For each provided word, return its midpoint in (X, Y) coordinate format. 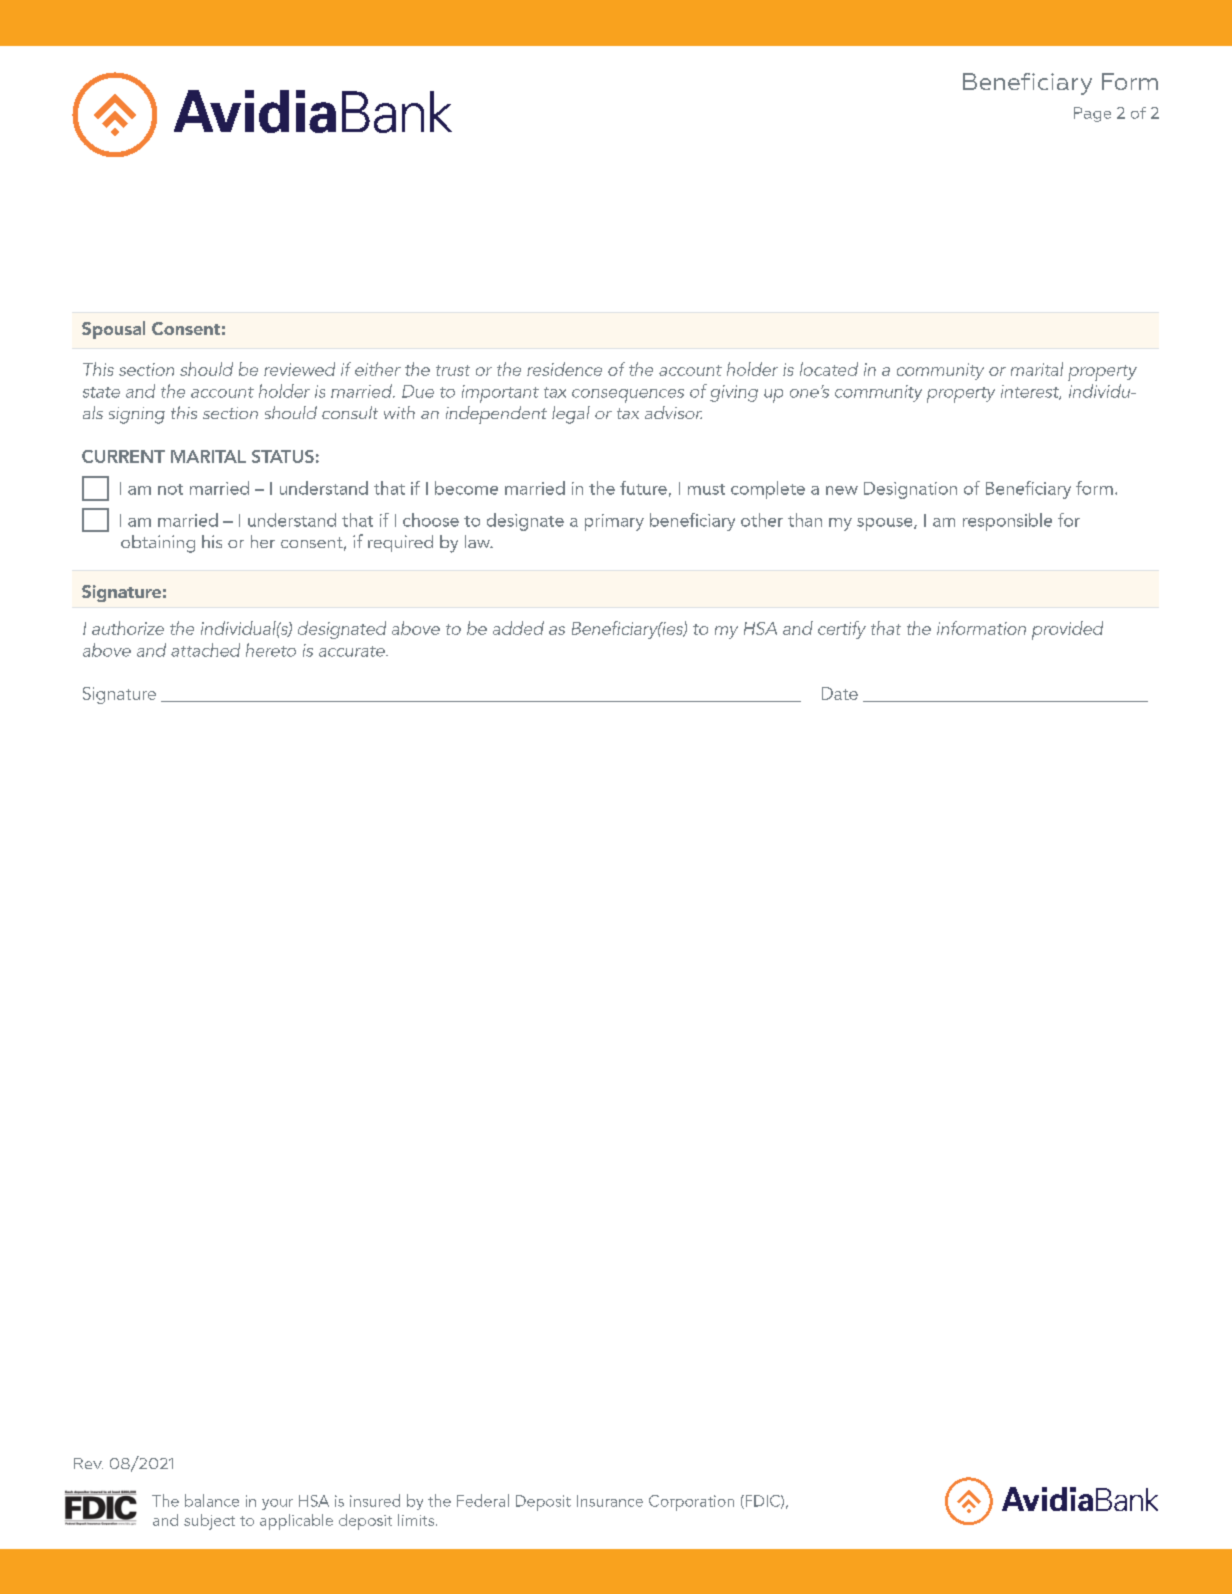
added (518, 628)
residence (564, 369)
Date (840, 693)
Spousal (113, 330)
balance (212, 1500)
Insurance (610, 1501)
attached (205, 650)
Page (1092, 114)
